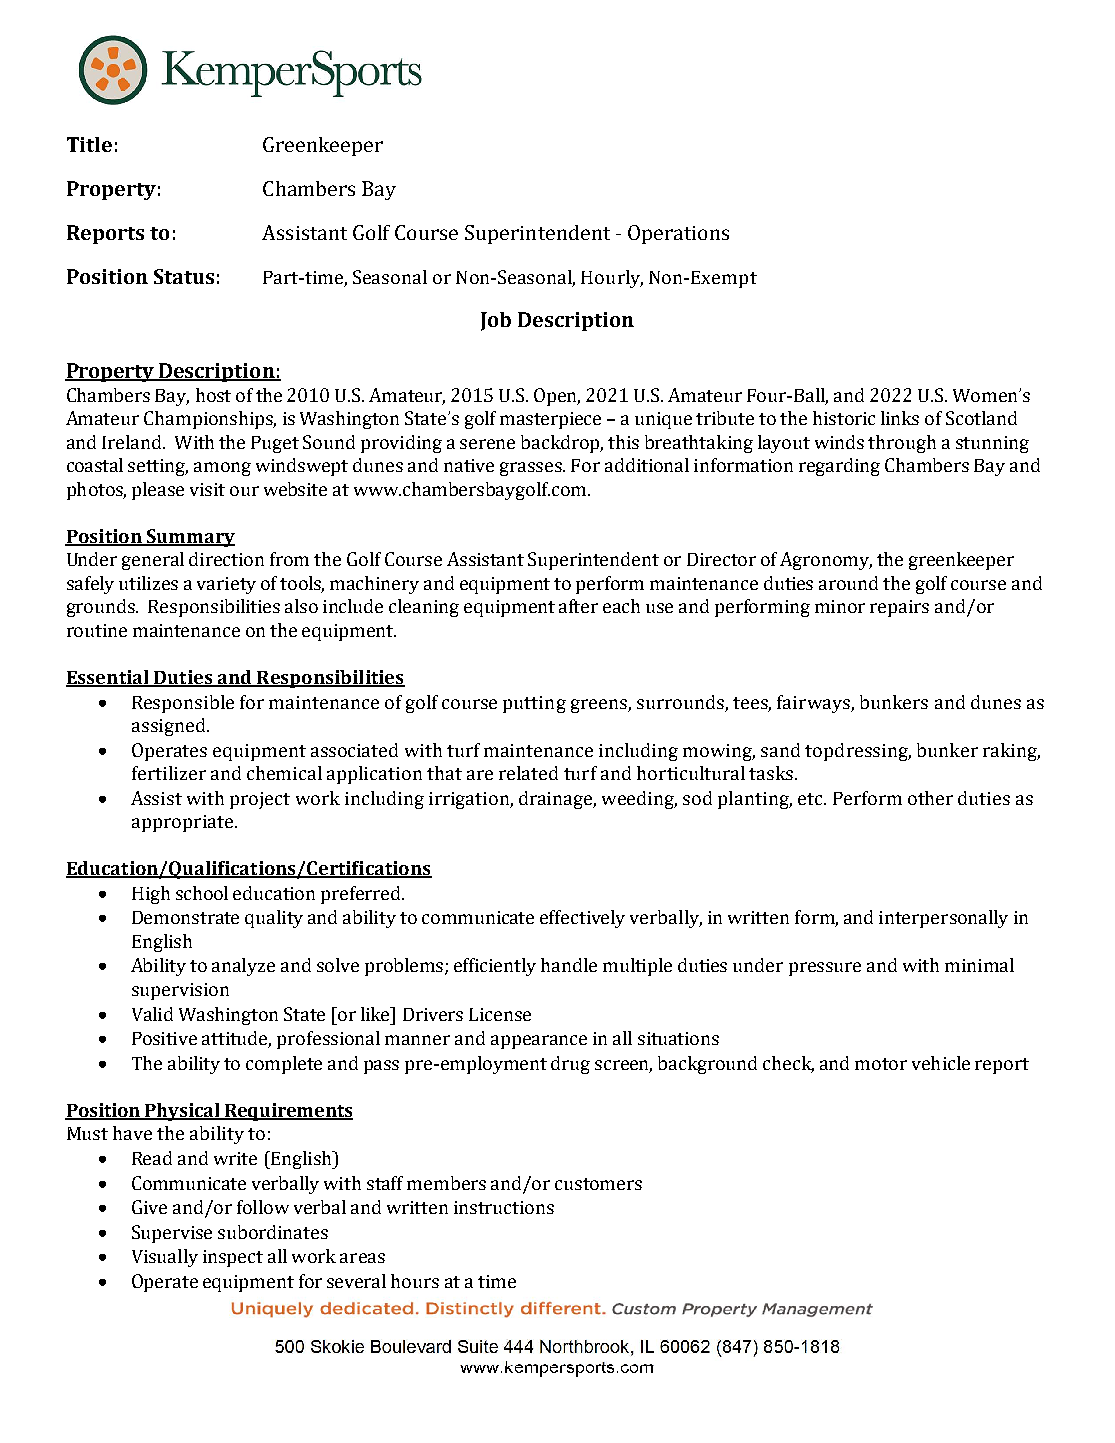  Describe the element at coordinates (532, 469) in the screenshot. I see `grasses` at that location.
